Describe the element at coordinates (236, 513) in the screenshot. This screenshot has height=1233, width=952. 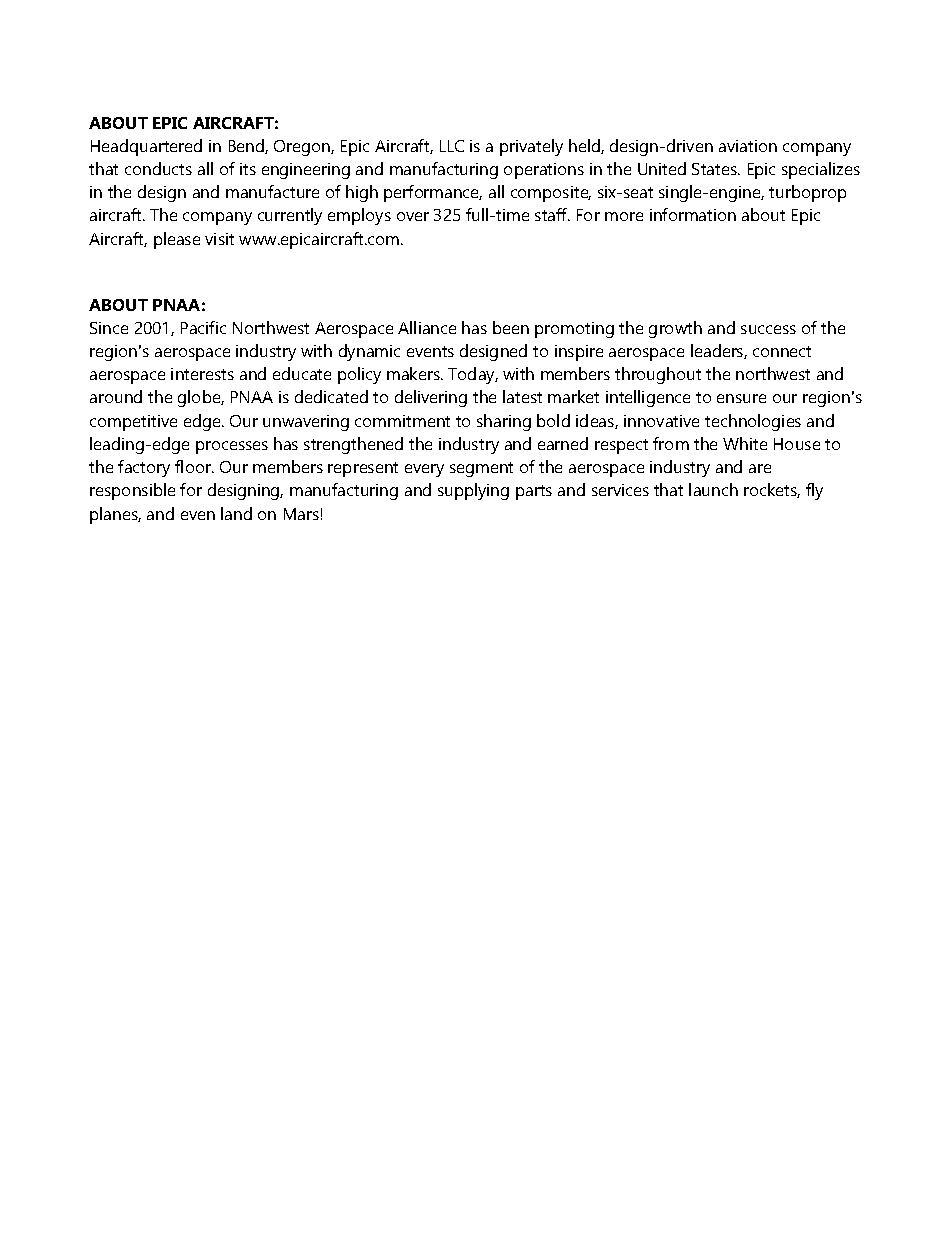
I see `land` at that location.
